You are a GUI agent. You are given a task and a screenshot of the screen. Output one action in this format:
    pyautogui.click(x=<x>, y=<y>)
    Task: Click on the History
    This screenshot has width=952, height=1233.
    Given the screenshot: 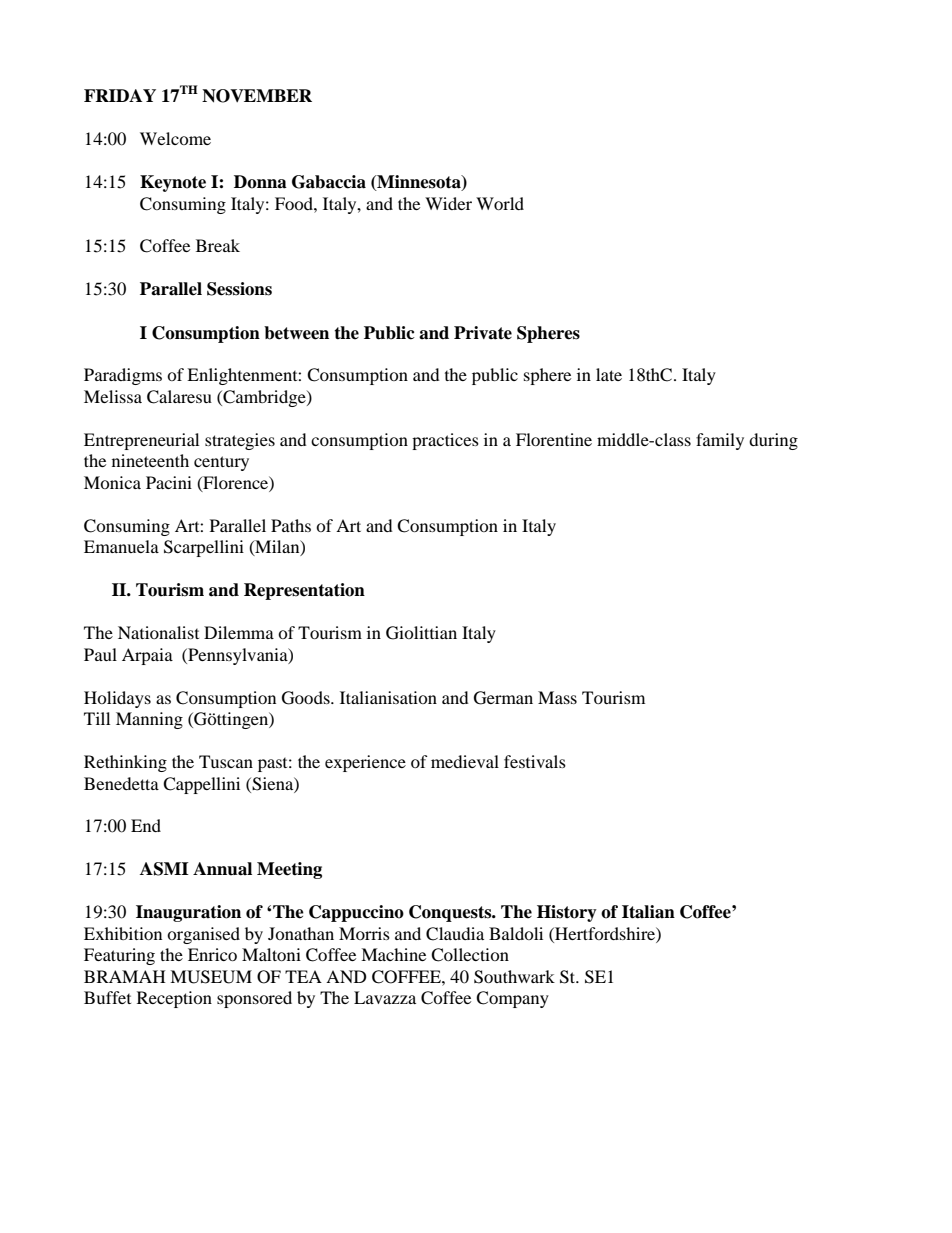 What is the action you would take?
    pyautogui.click(x=567, y=913)
